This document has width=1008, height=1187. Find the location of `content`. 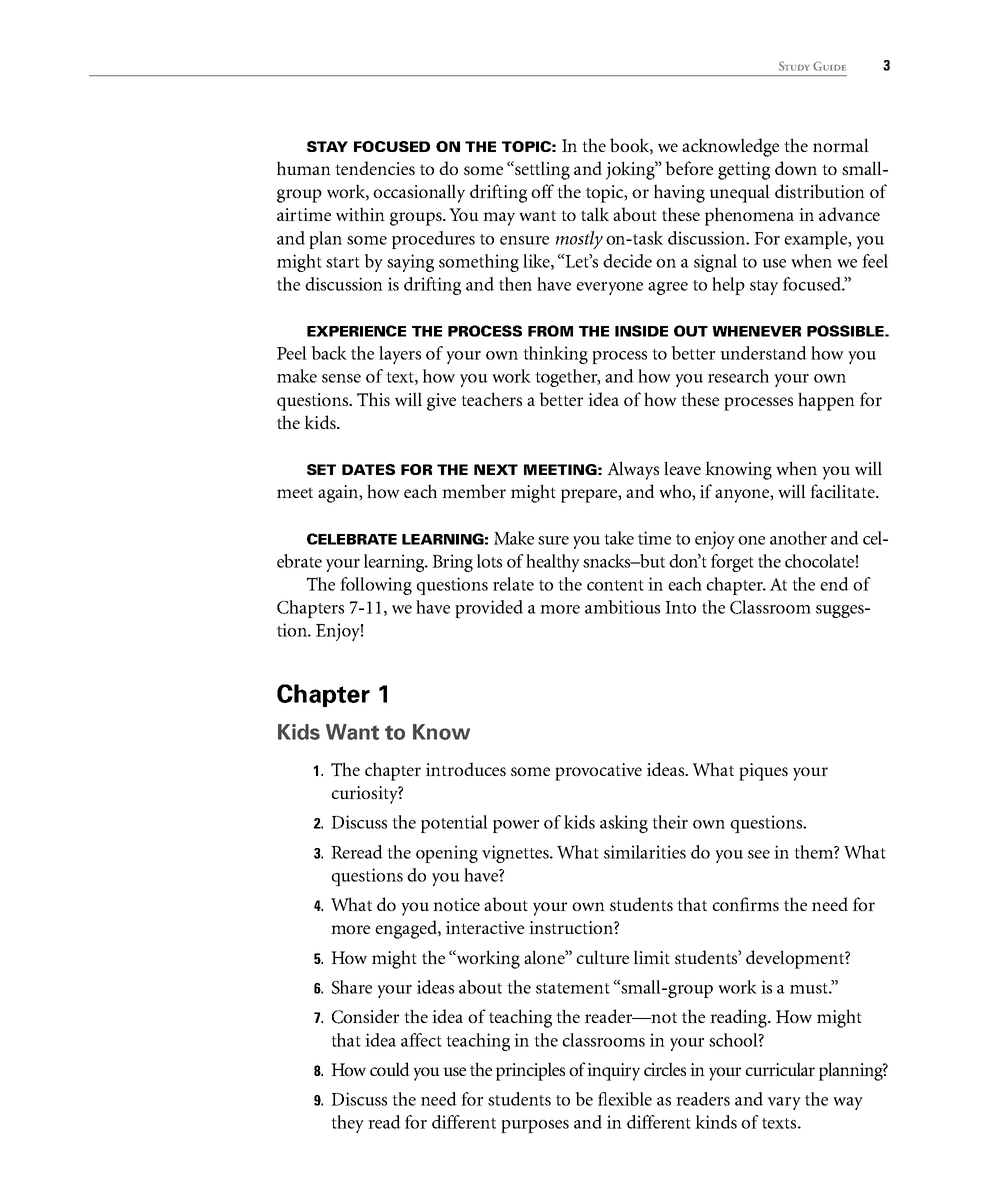

content is located at coordinates (615, 585).
